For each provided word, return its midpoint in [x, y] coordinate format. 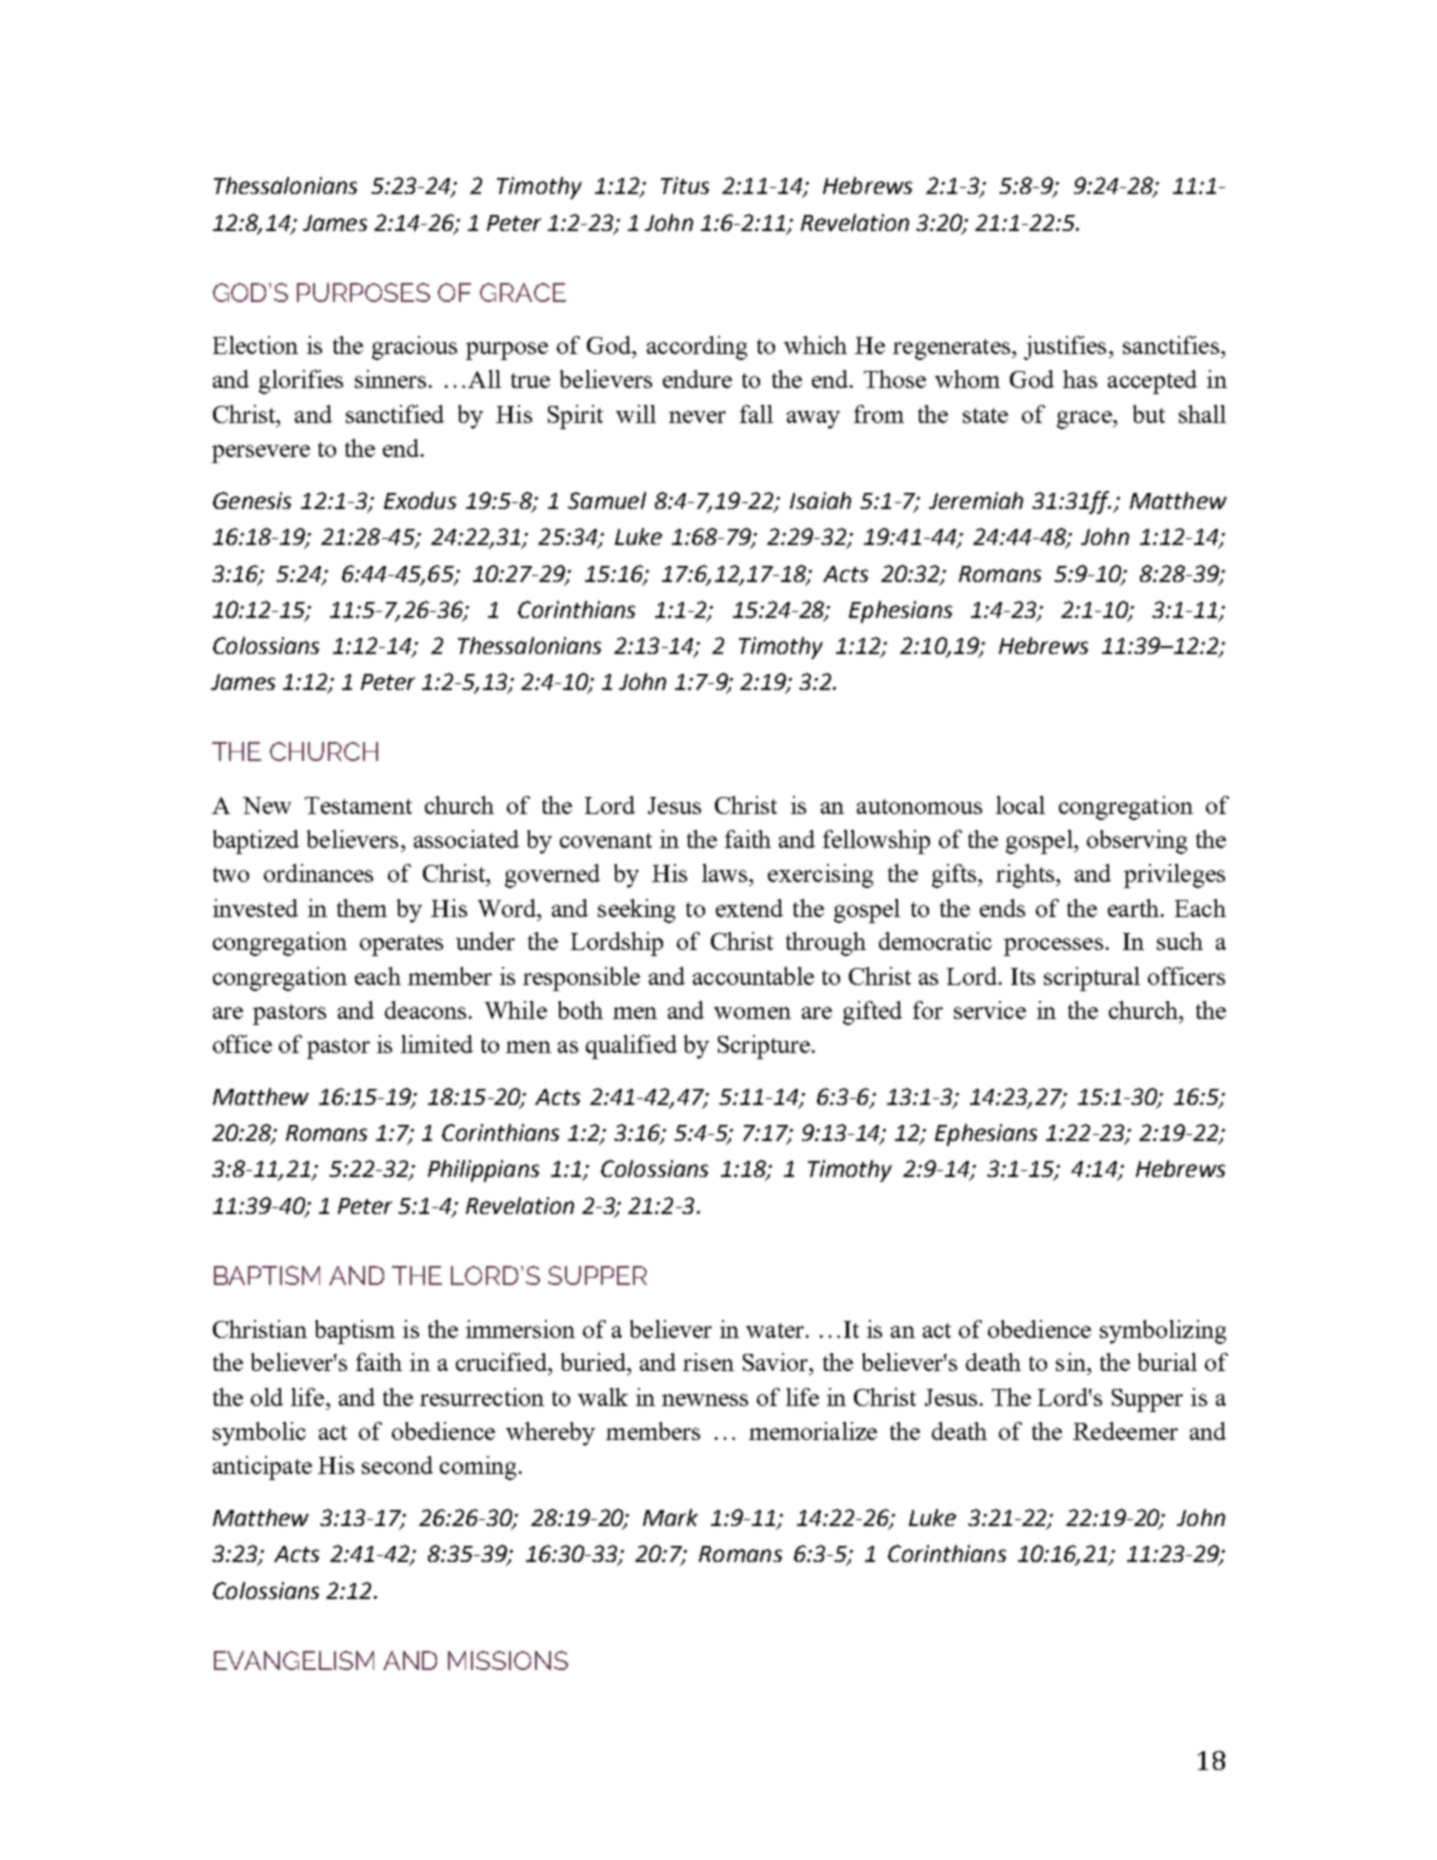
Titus [685, 185]
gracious [414, 348]
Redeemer [1125, 1431]
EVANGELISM [294, 1660]
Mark [670, 1517]
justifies [1065, 348]
